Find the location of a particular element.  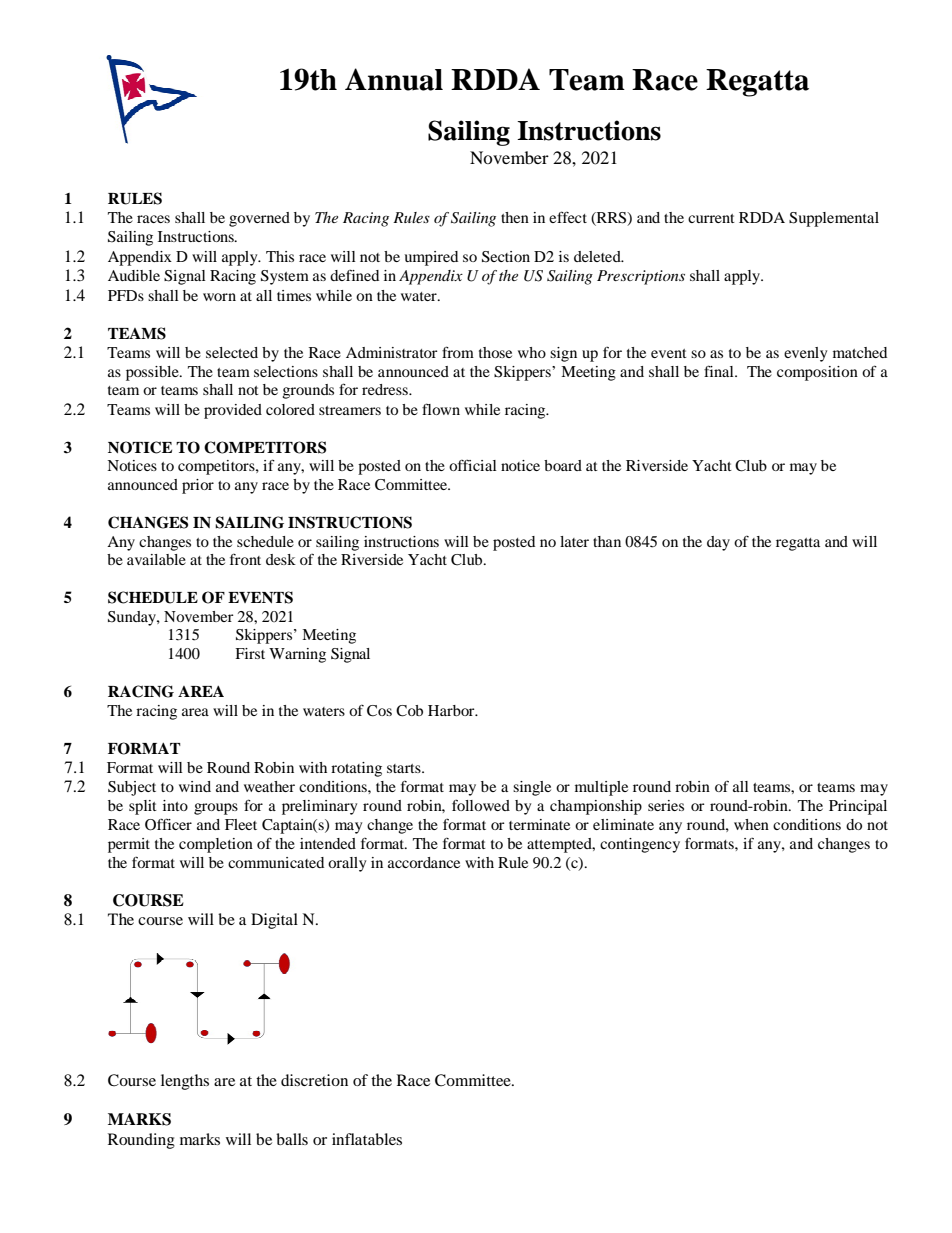

official is located at coordinates (473, 465).
